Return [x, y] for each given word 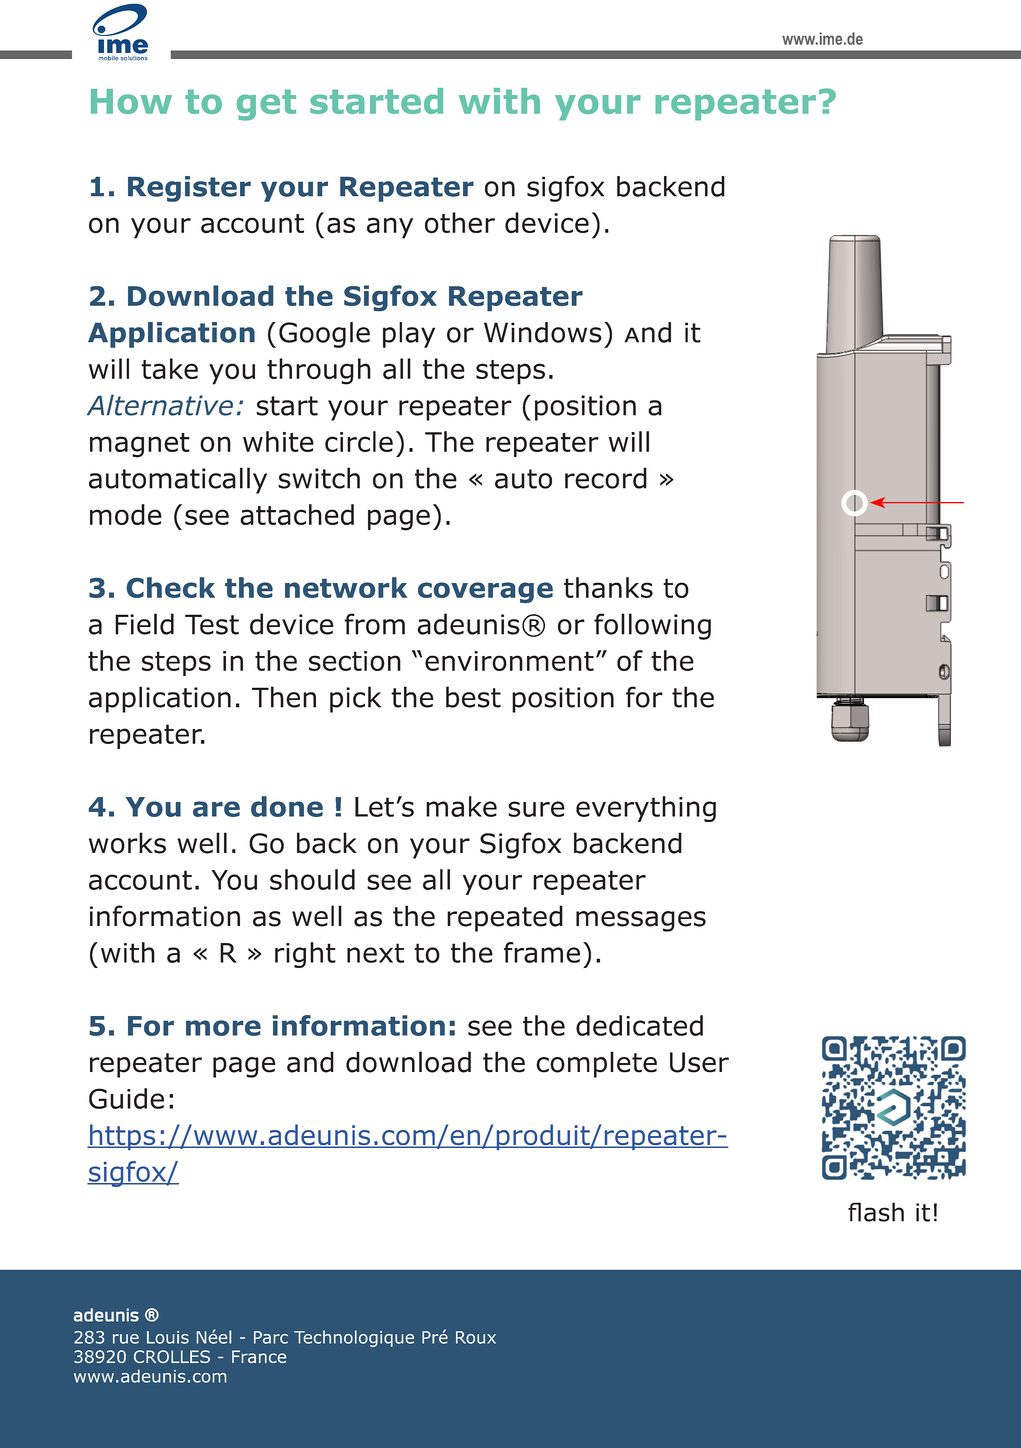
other [460, 223]
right [305, 955]
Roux [476, 1337]
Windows [543, 332]
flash [876, 1212]
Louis [168, 1337]
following [652, 626]
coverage [485, 593]
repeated [505, 918]
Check [171, 587]
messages [641, 921]
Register [189, 189]
